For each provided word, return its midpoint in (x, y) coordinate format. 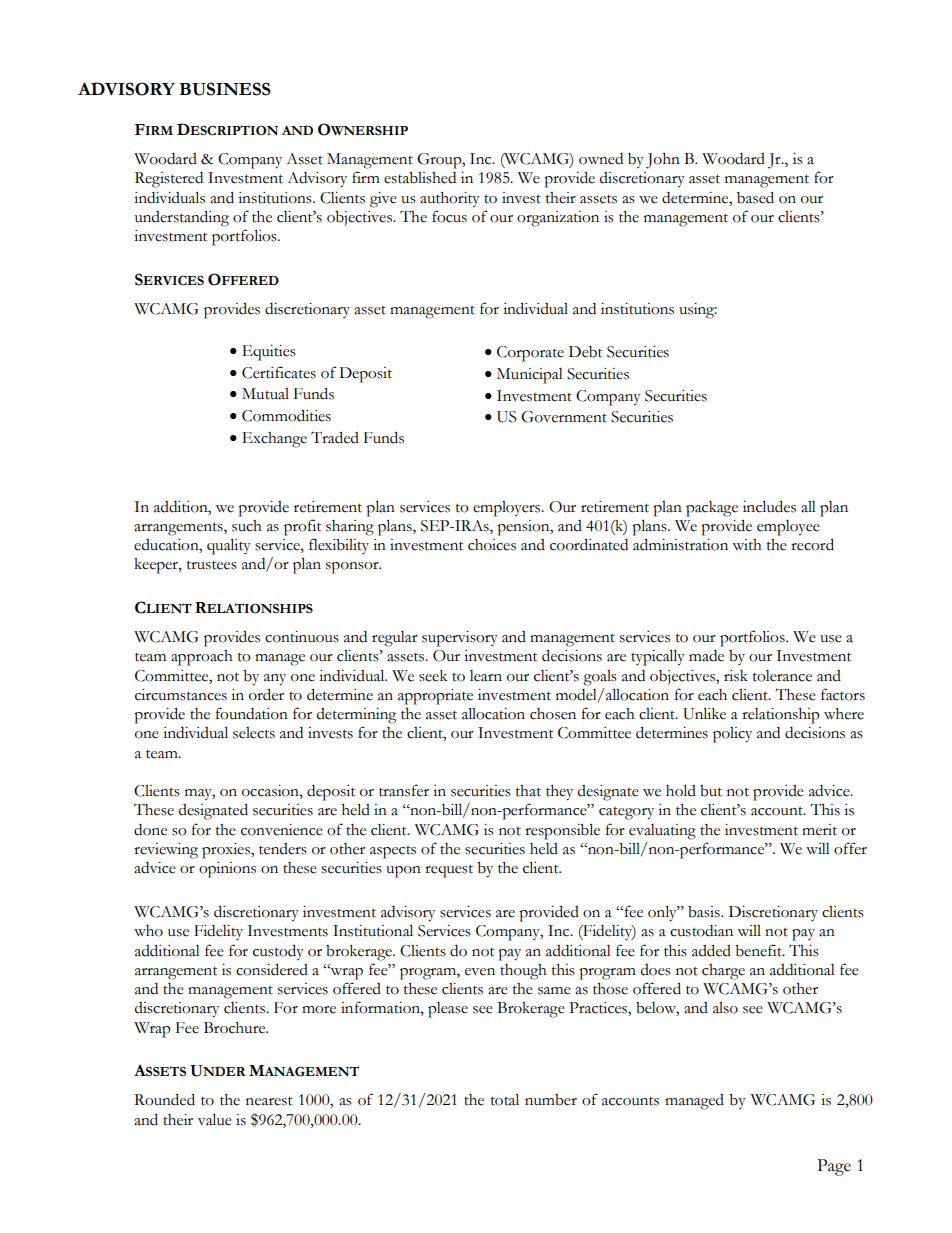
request (449, 871)
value (215, 1119)
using (698, 311)
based (755, 197)
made (706, 656)
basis (705, 912)
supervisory (460, 639)
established (420, 178)
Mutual (265, 394)
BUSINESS (225, 89)
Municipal (530, 376)
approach (202, 658)
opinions (227, 870)
